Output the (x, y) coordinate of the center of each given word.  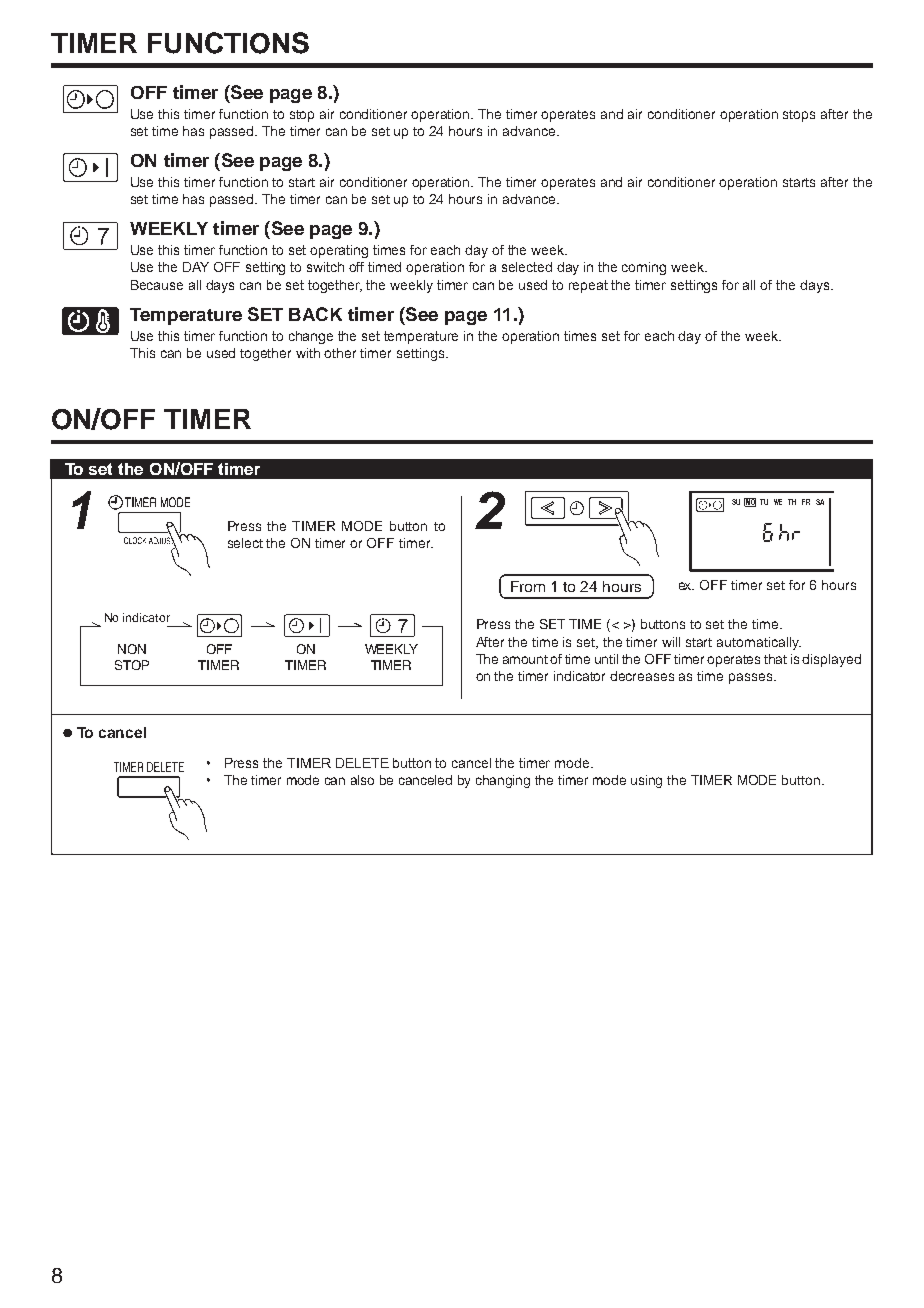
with (308, 353)
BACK (315, 314)
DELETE (362, 763)
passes (752, 678)
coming (644, 268)
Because (157, 285)
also (362, 780)
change (311, 337)
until (606, 659)
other (340, 353)
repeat (588, 286)
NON (132, 649)
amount (527, 659)
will (671, 642)
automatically (759, 643)
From (528, 586)
